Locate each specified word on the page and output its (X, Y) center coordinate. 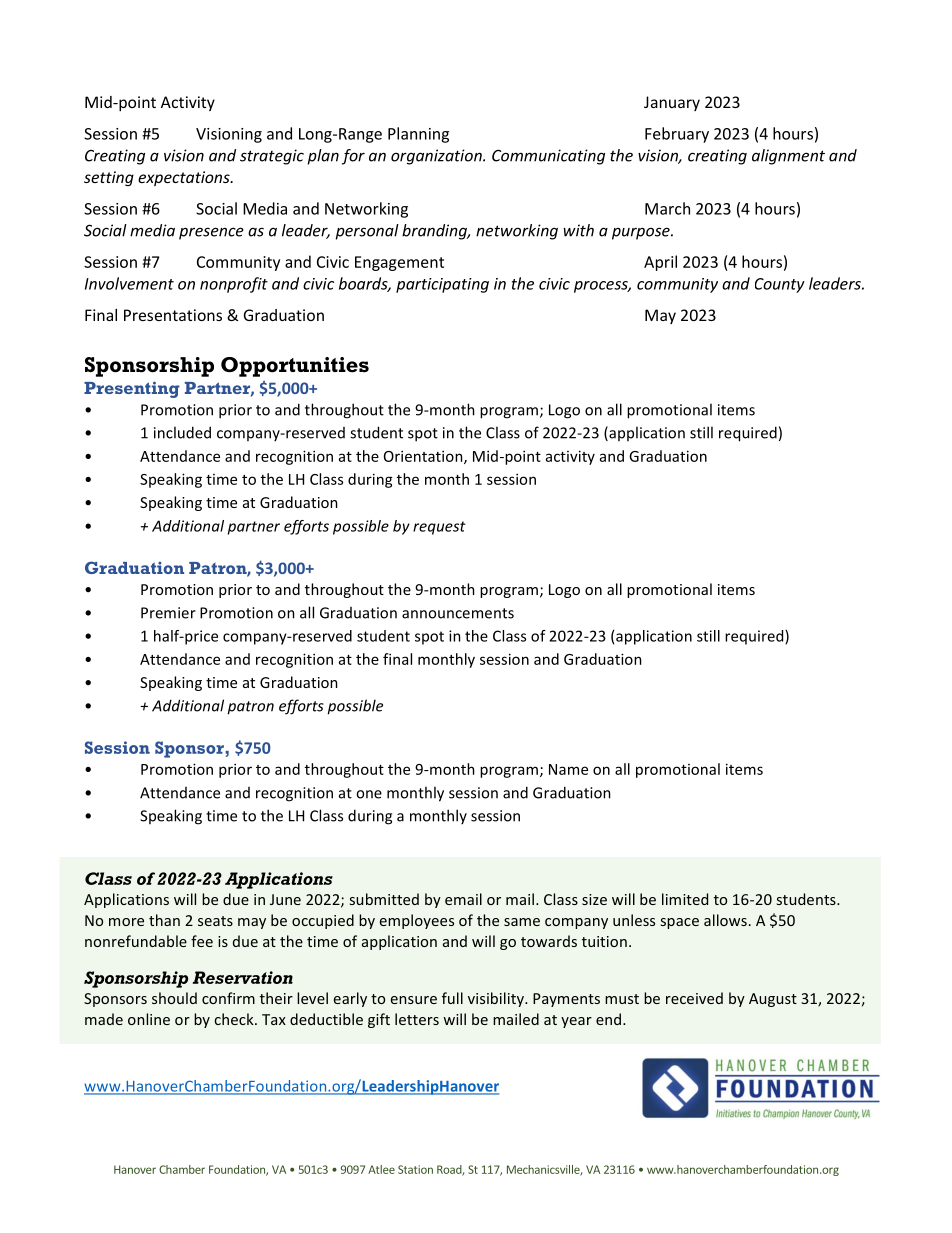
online (149, 1019)
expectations (185, 178)
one (369, 794)
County (780, 285)
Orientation (424, 457)
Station (415, 1169)
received (694, 998)
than (164, 920)
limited (685, 899)
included (182, 432)
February (677, 135)
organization (437, 157)
